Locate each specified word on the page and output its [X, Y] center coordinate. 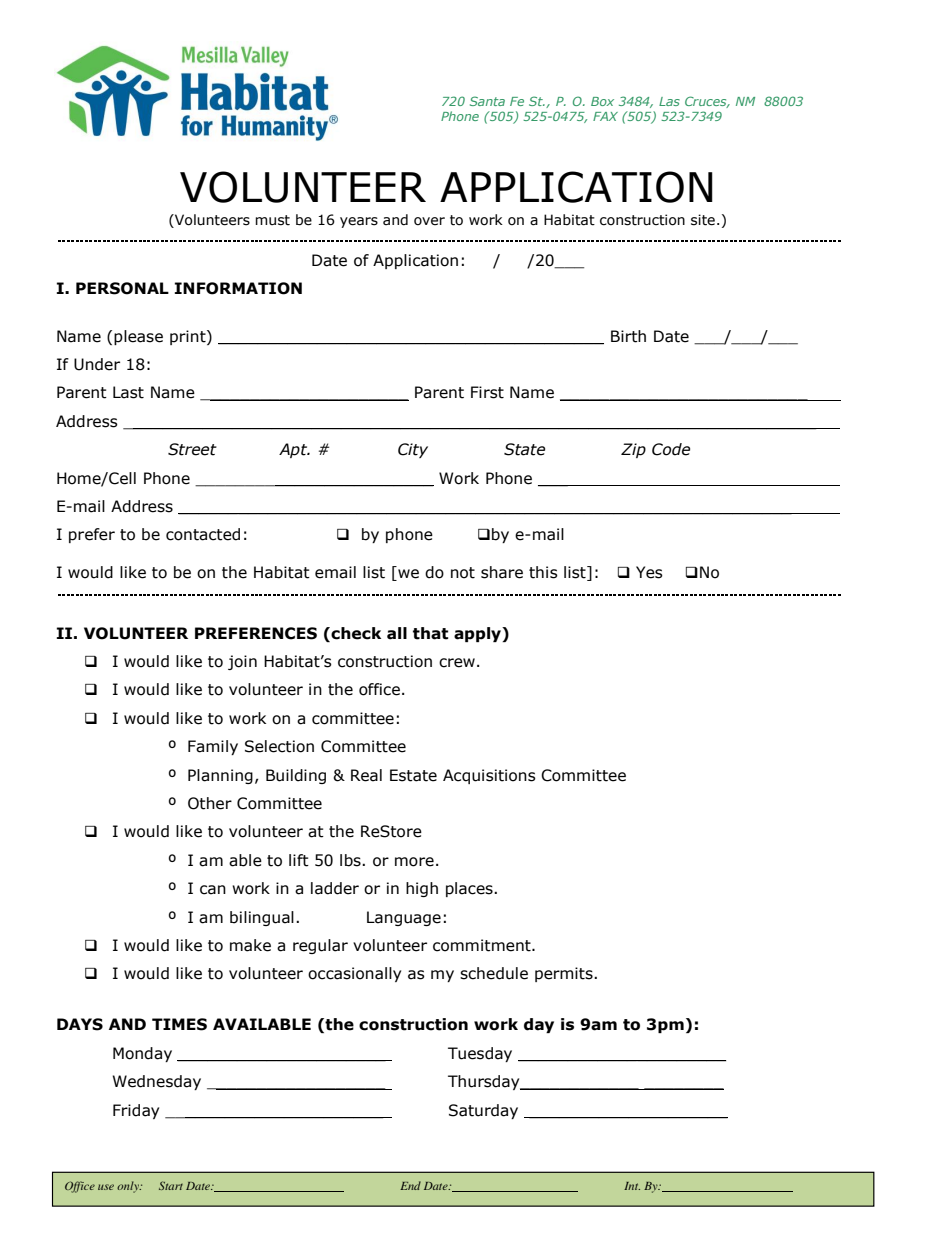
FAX [605, 116]
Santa [487, 101]
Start [171, 1185]
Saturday [483, 1111]
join [242, 662]
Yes [649, 572]
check [356, 633]
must [272, 220]
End [410, 1185]
